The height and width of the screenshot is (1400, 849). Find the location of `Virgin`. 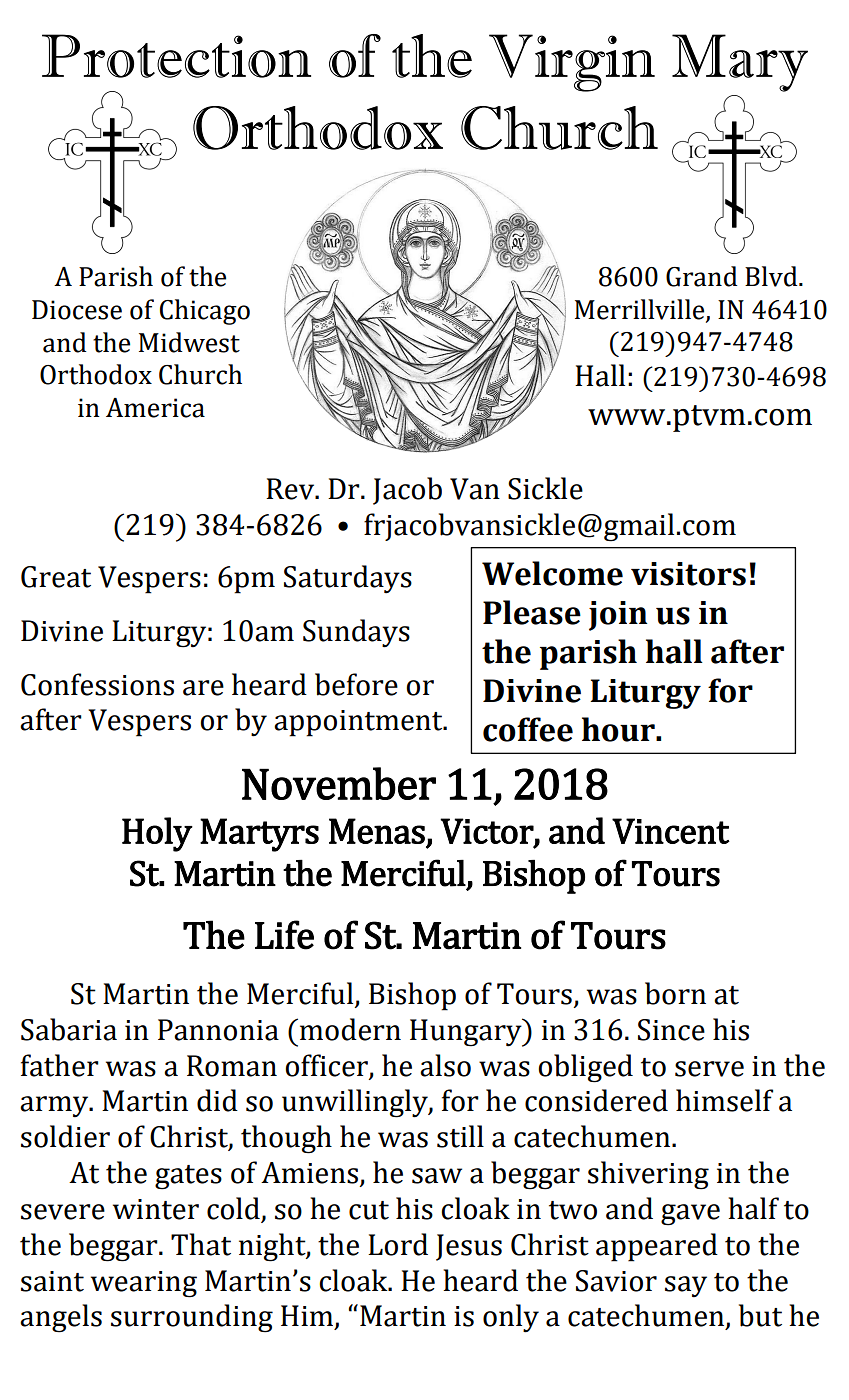

Virgin is located at coordinates (572, 63).
